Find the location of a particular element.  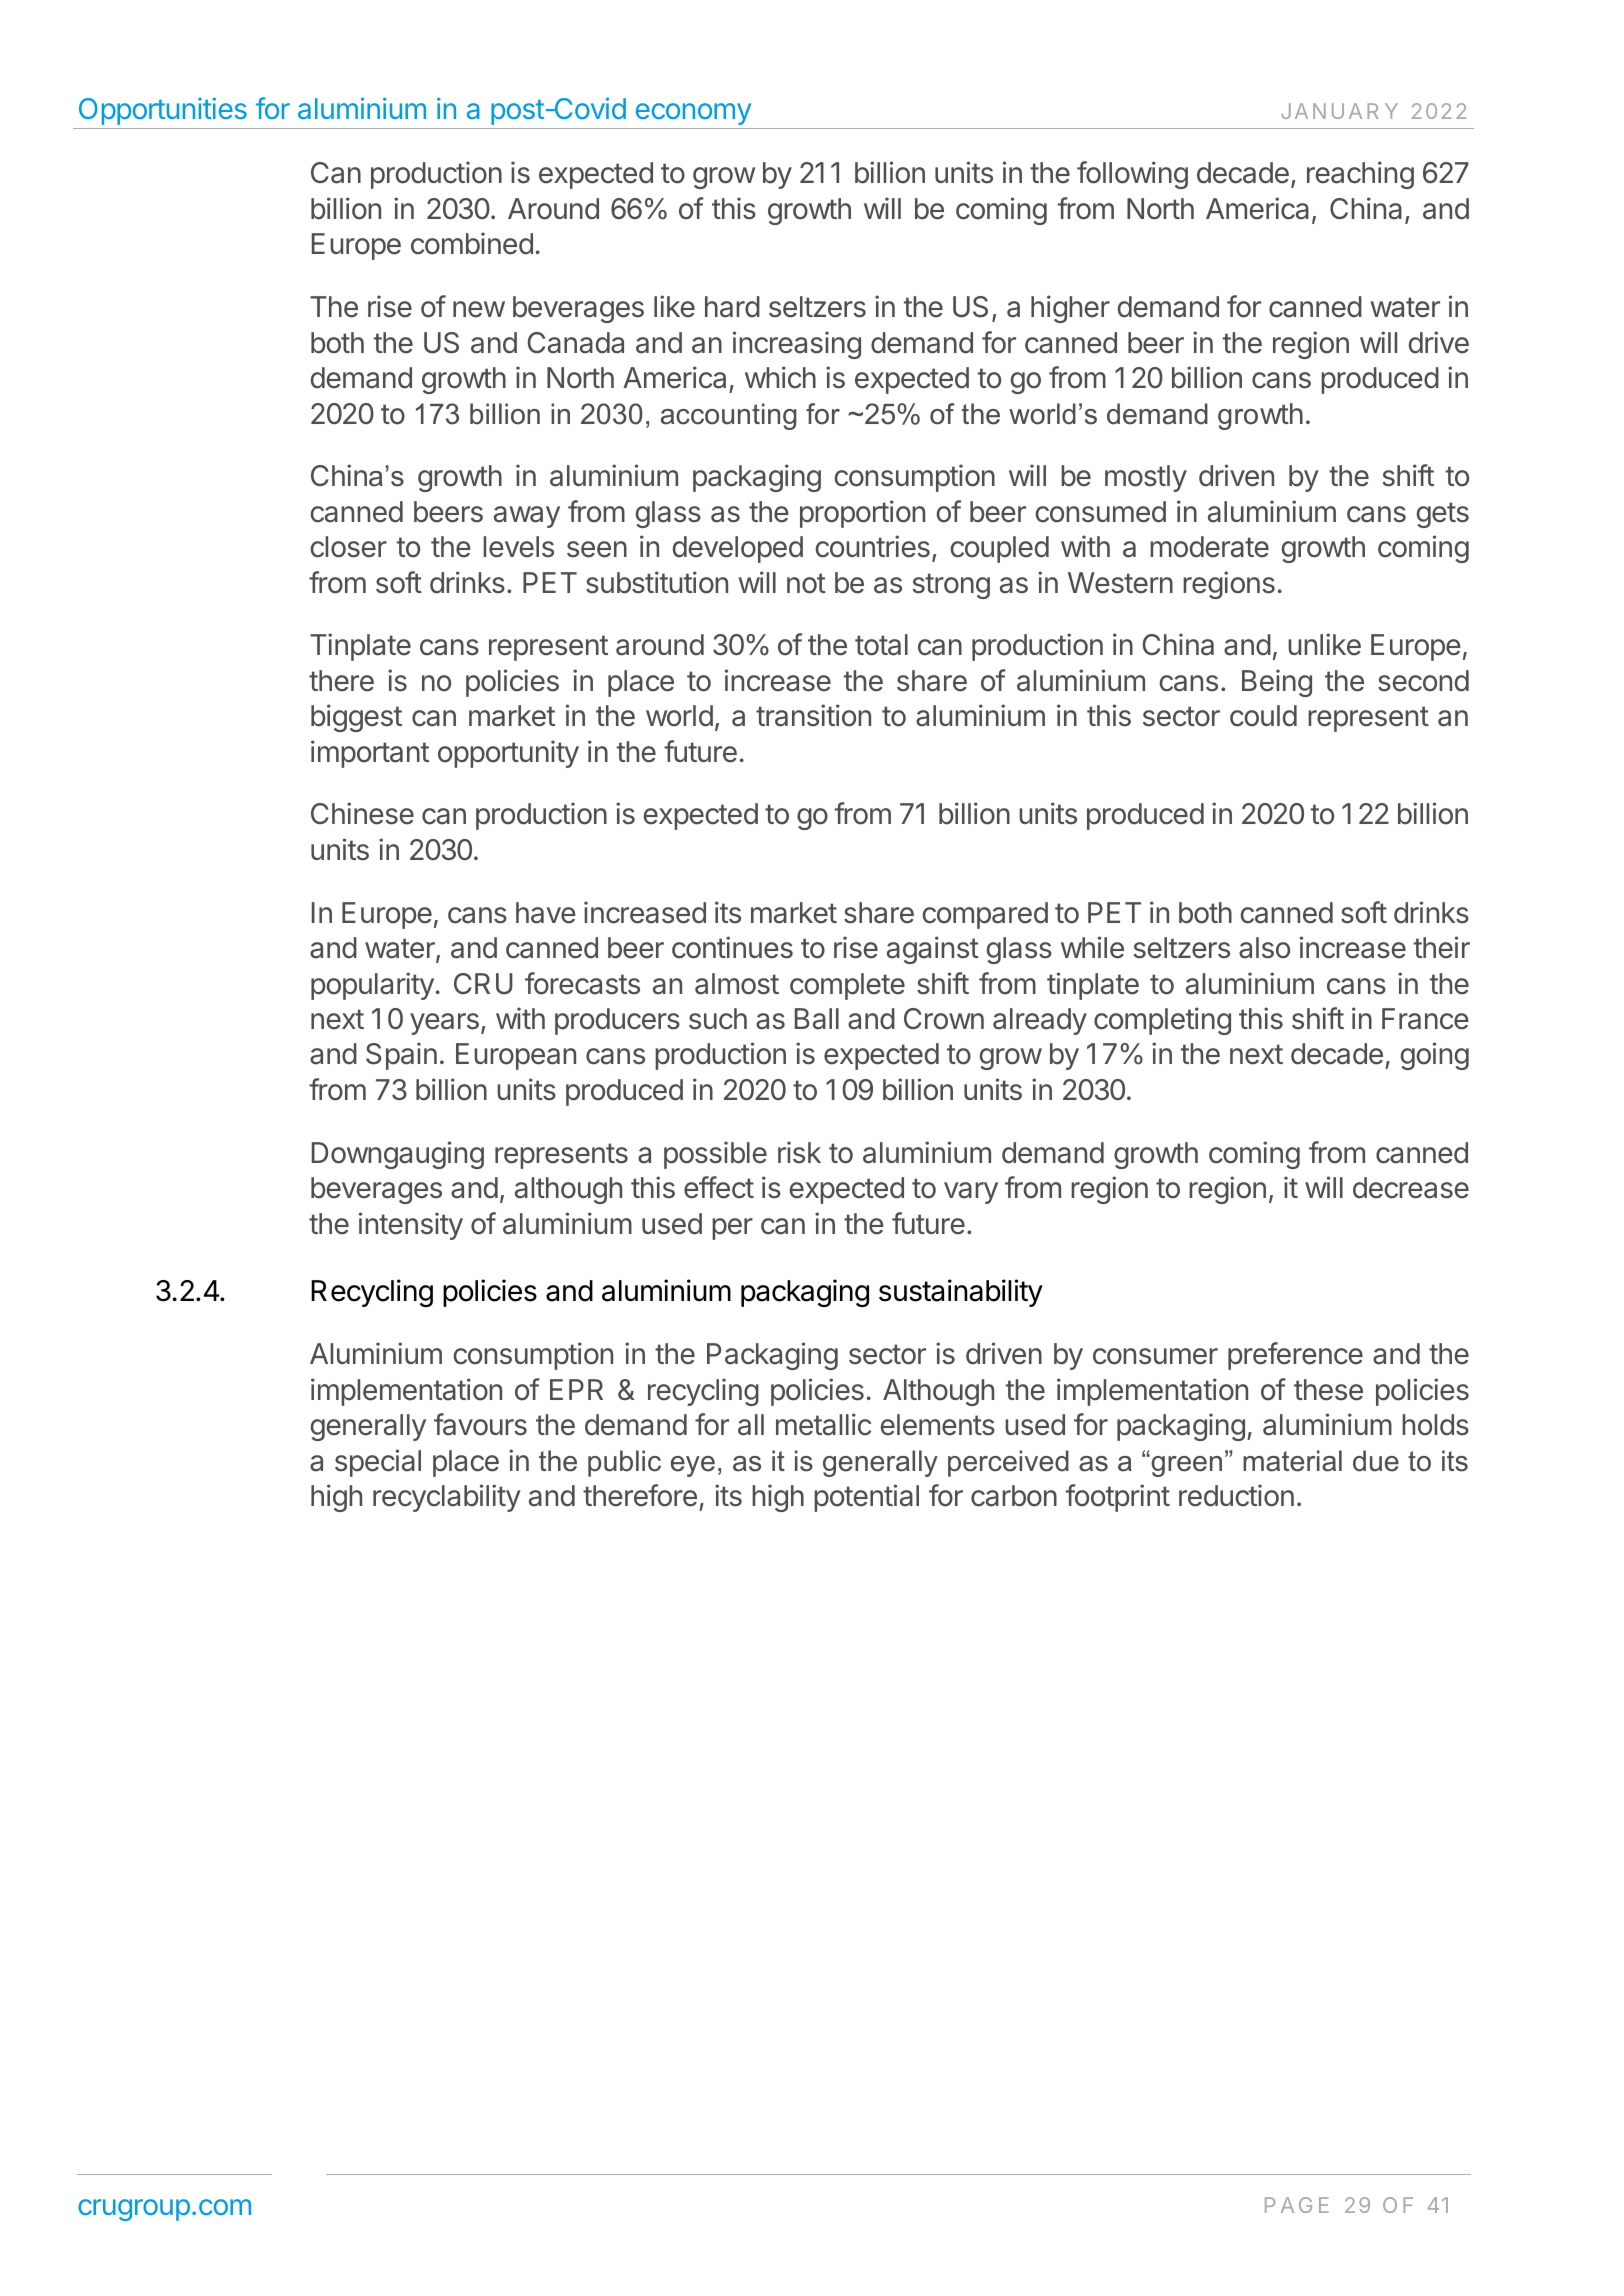

risk is located at coordinates (799, 1152).
